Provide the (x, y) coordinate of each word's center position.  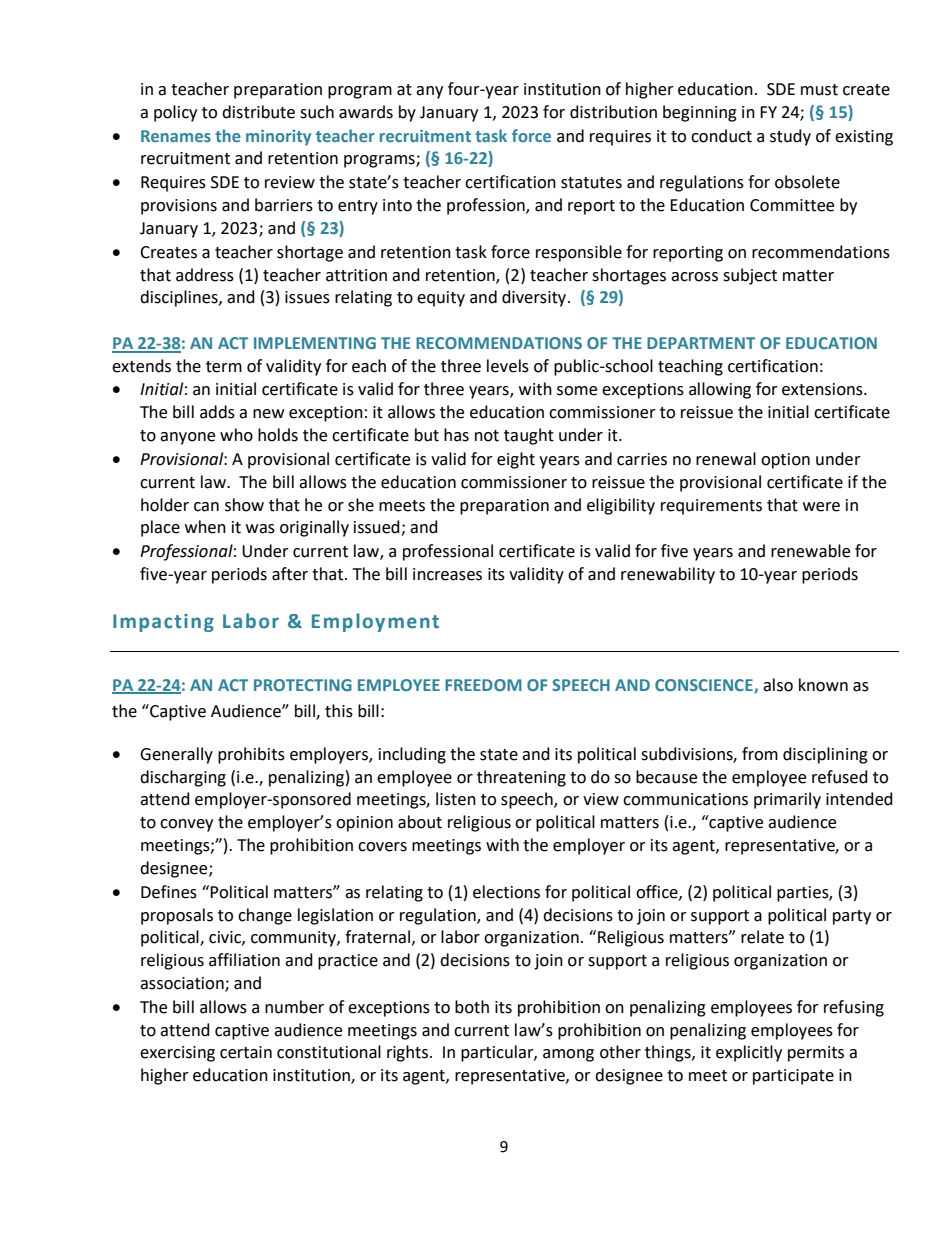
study (790, 137)
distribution (613, 112)
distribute (258, 112)
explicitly (749, 1053)
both (472, 1007)
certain (246, 1052)
